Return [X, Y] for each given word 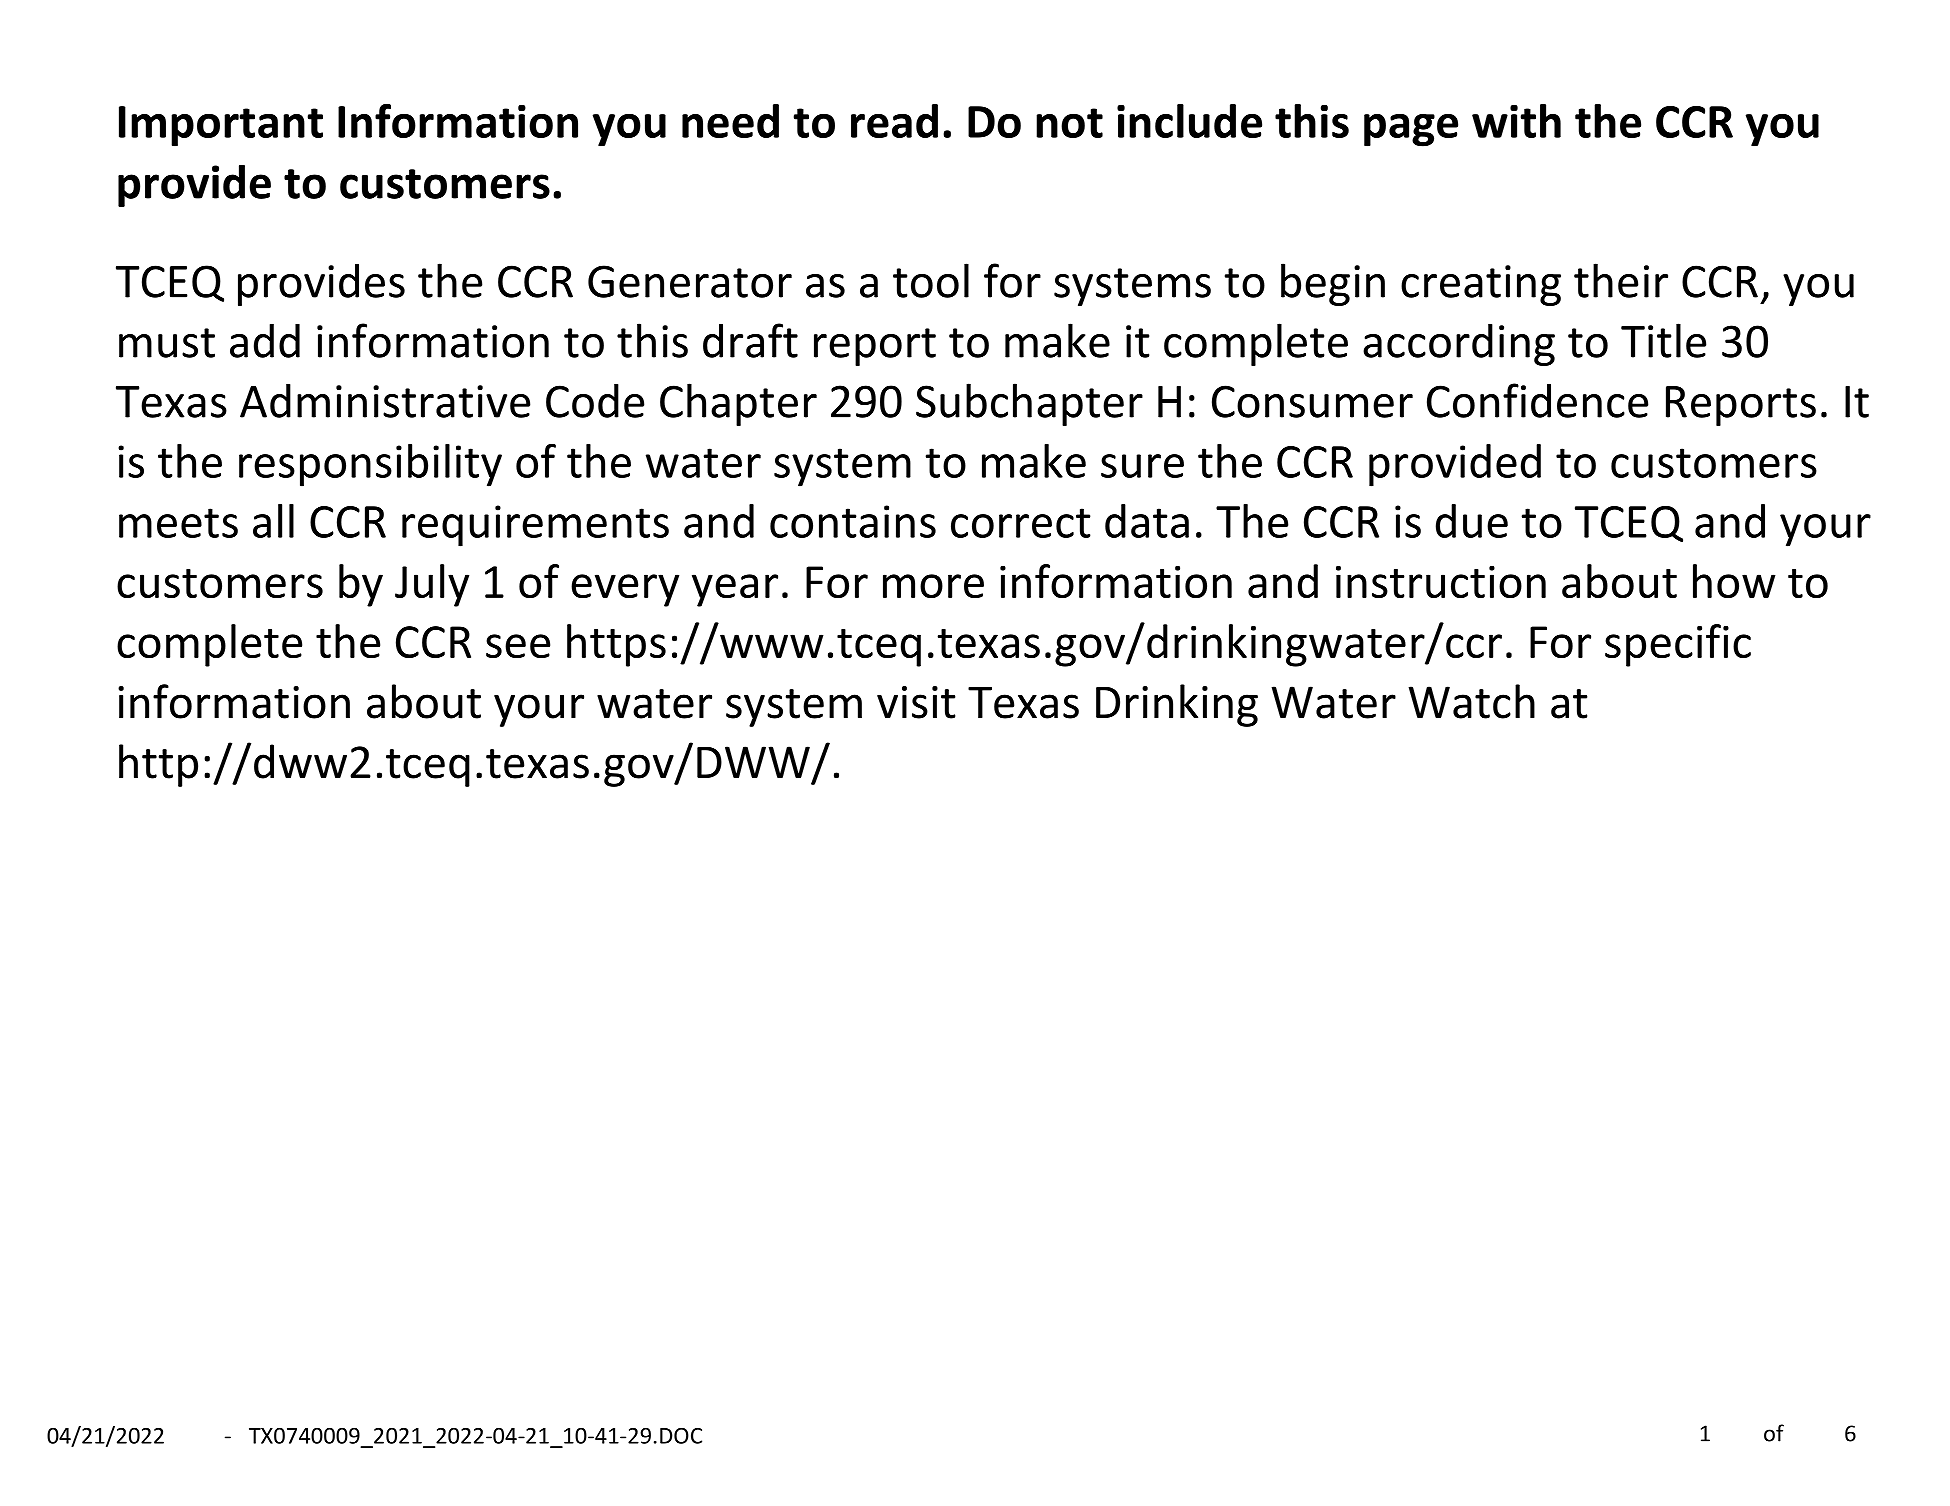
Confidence [1537, 400]
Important [221, 126]
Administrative [385, 401]
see [518, 646]
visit [916, 702]
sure [1142, 466]
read [894, 121]
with [1516, 121]
